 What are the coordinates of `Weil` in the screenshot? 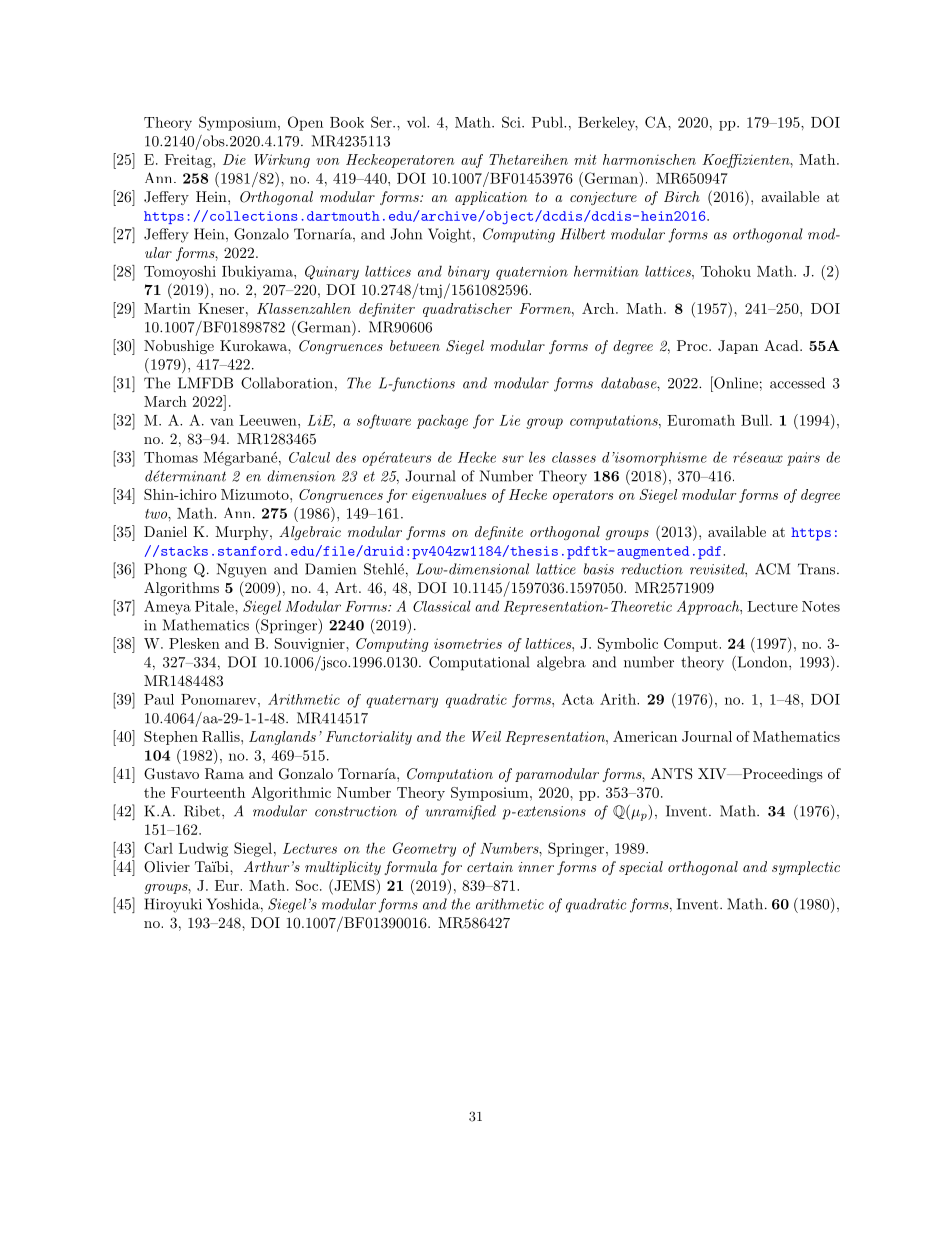 It's located at (486, 736).
